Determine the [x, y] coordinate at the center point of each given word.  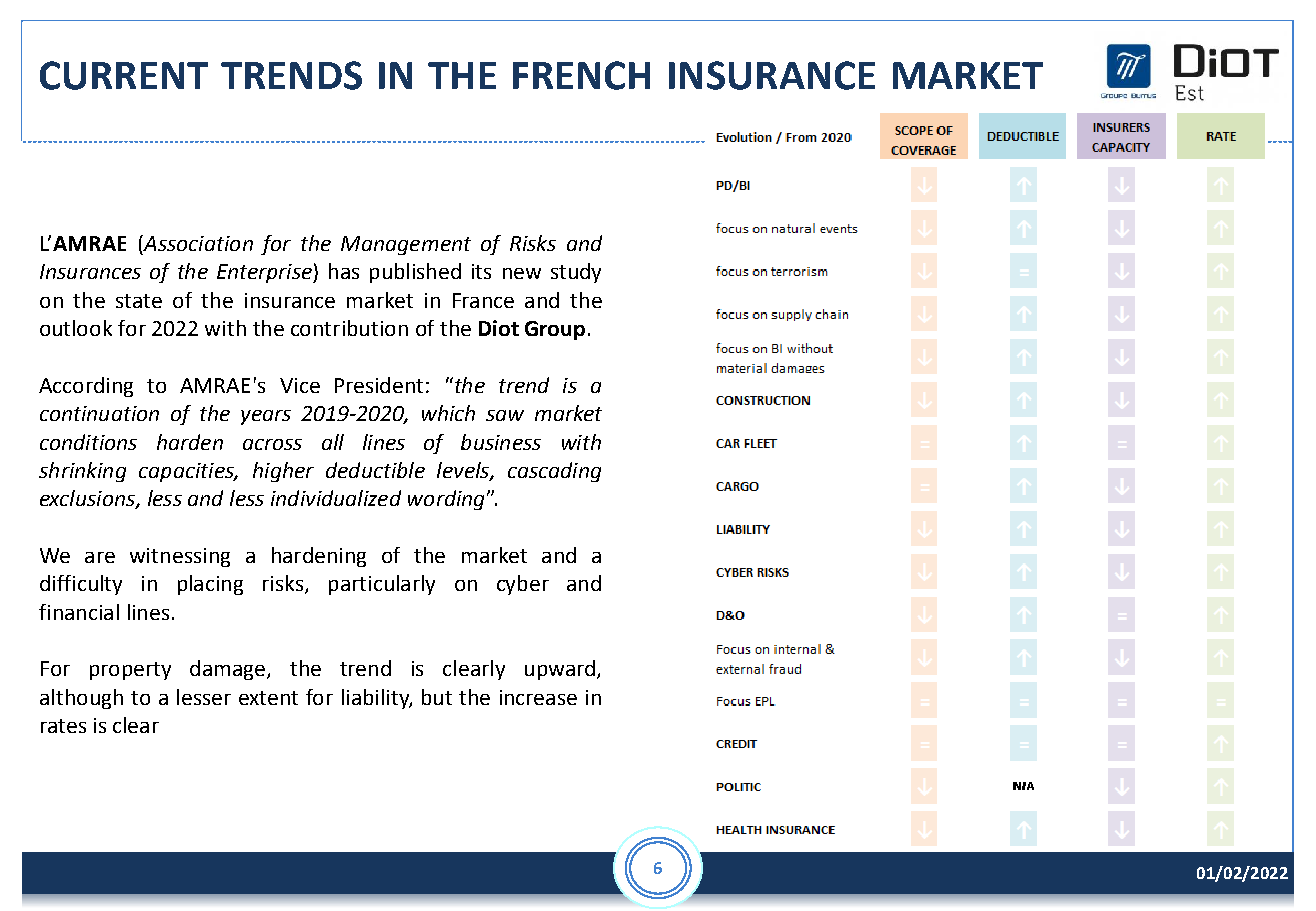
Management [406, 245]
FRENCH [581, 75]
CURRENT [124, 75]
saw [505, 415]
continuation [99, 413]
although [81, 699]
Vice [300, 385]
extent [268, 698]
